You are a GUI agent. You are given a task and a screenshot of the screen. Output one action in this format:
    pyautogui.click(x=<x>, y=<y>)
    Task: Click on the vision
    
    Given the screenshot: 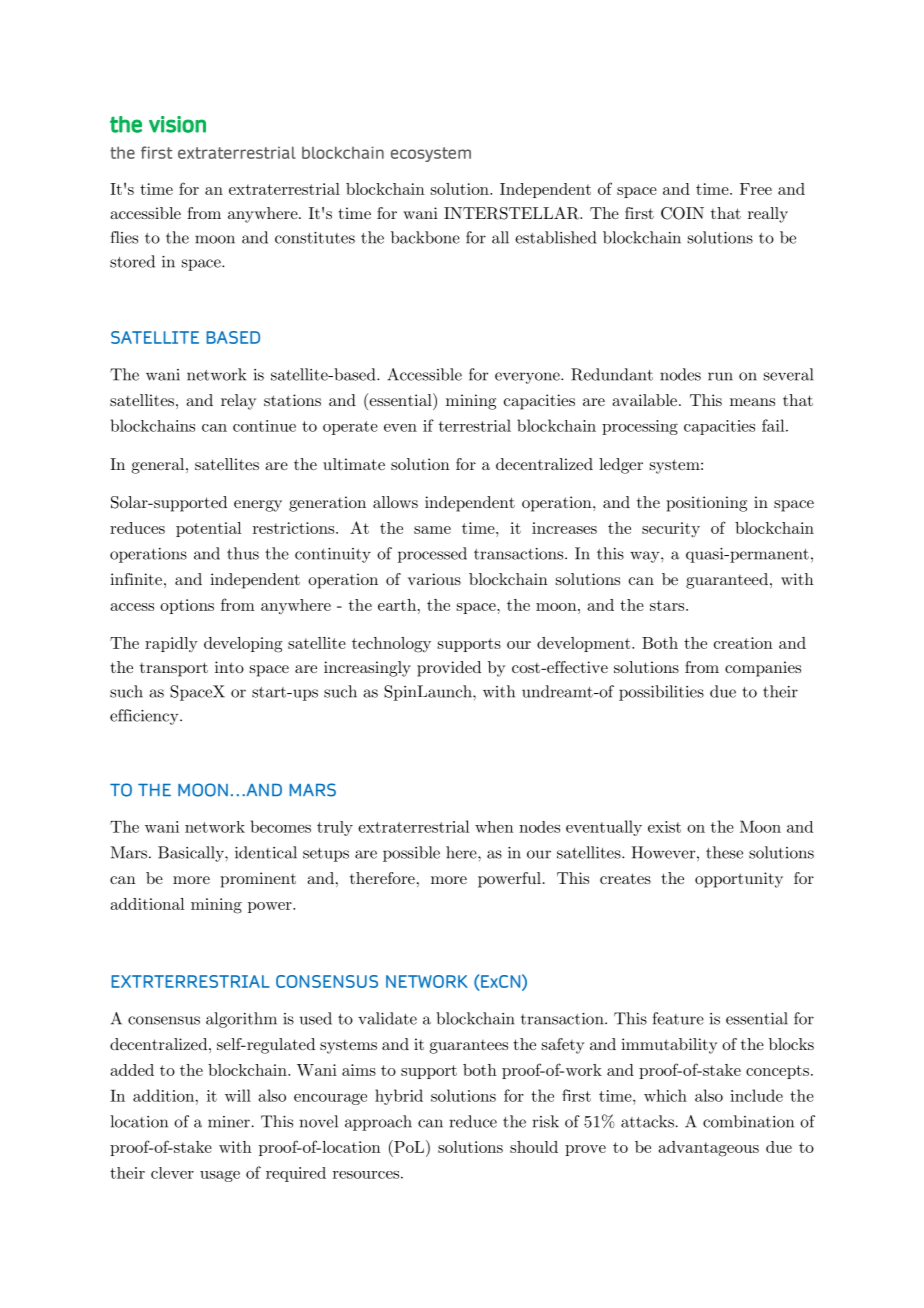 What is the action you would take?
    pyautogui.click(x=177, y=124)
